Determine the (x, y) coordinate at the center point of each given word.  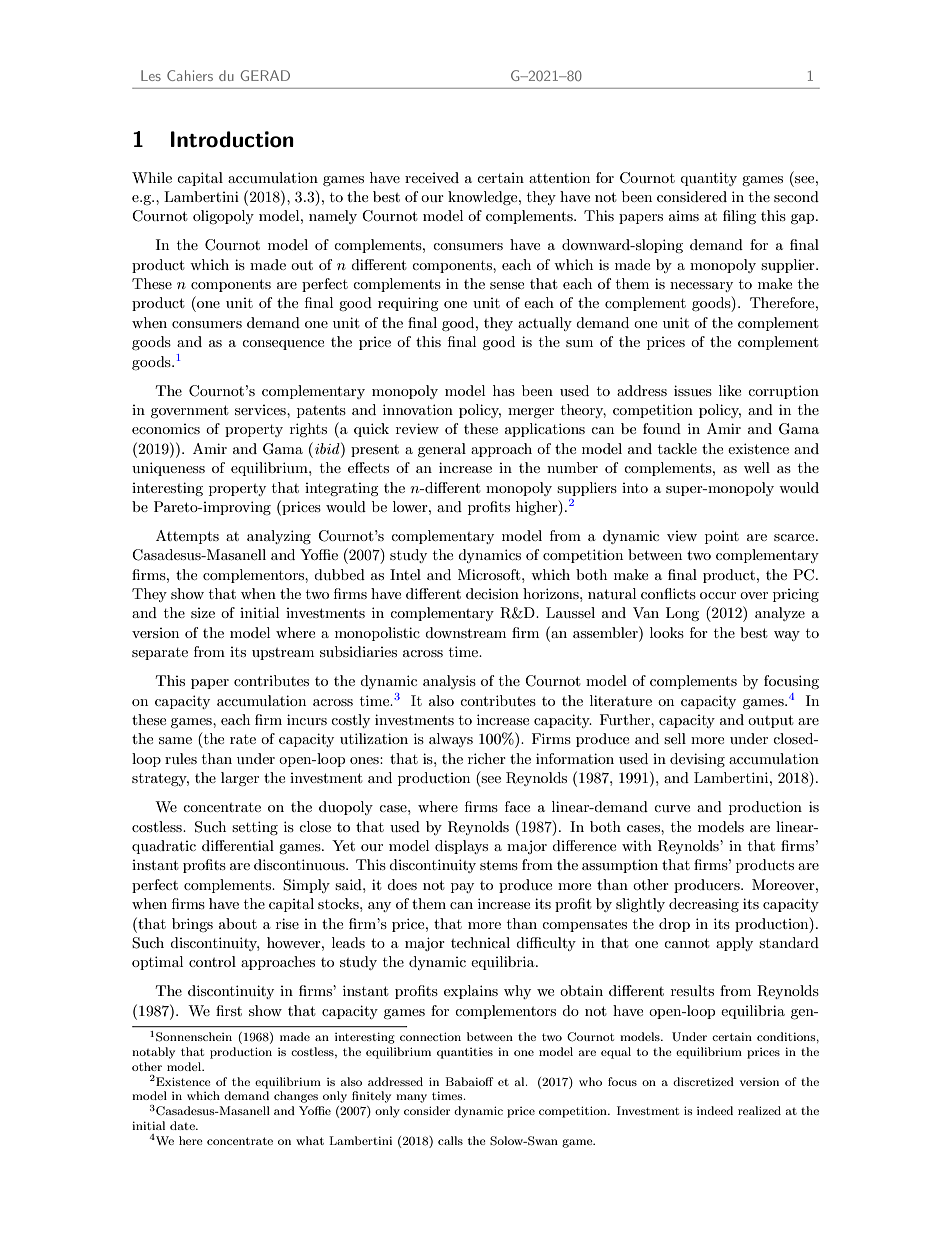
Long (682, 614)
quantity (708, 179)
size (203, 613)
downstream (465, 632)
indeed (715, 1110)
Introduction (232, 139)
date (183, 1125)
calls (450, 1140)
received (432, 177)
